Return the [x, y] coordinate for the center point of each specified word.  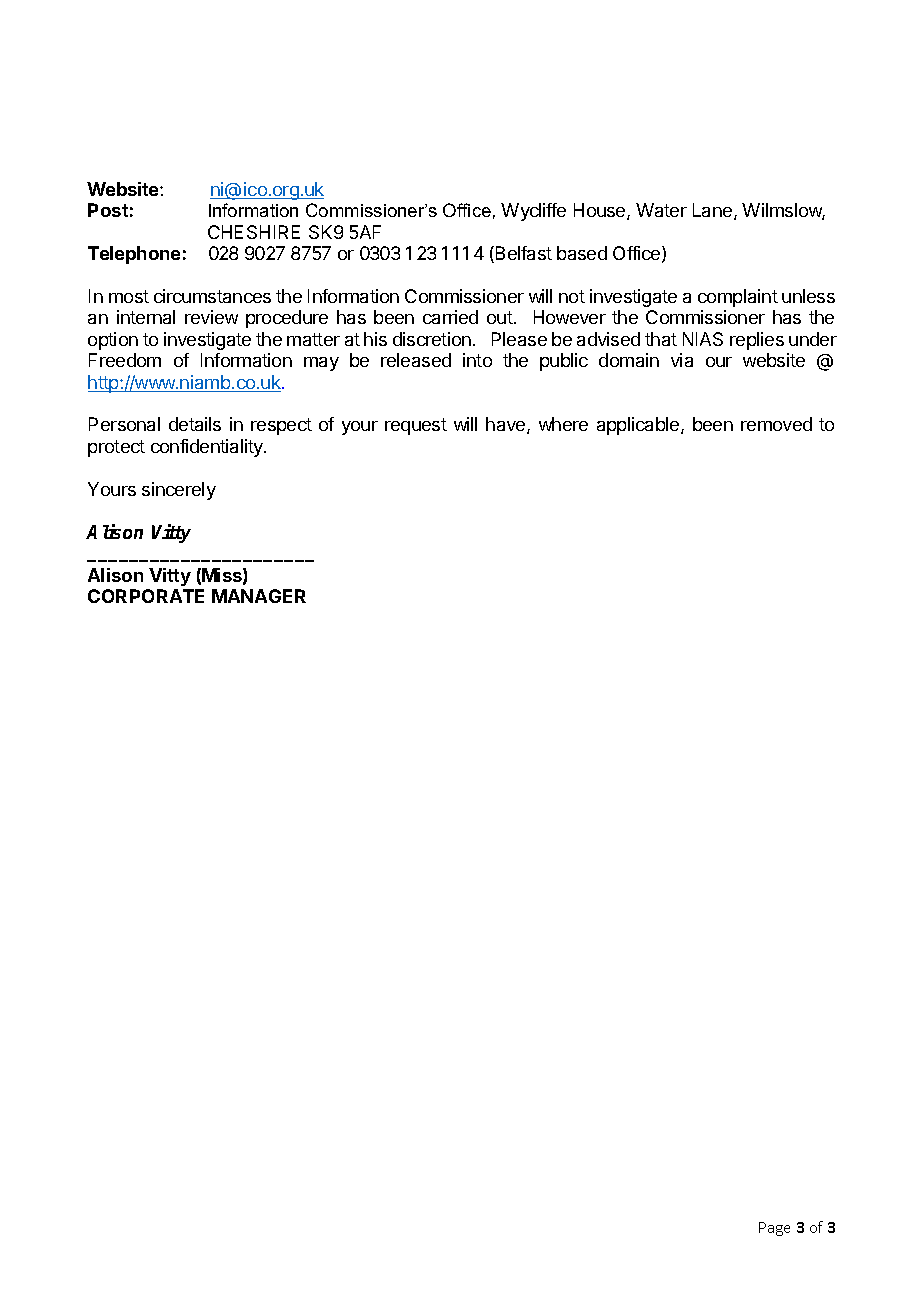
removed [776, 424]
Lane [714, 211]
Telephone [134, 255]
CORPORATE [146, 596]
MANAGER [259, 596]
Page [774, 1229]
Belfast [524, 253]
